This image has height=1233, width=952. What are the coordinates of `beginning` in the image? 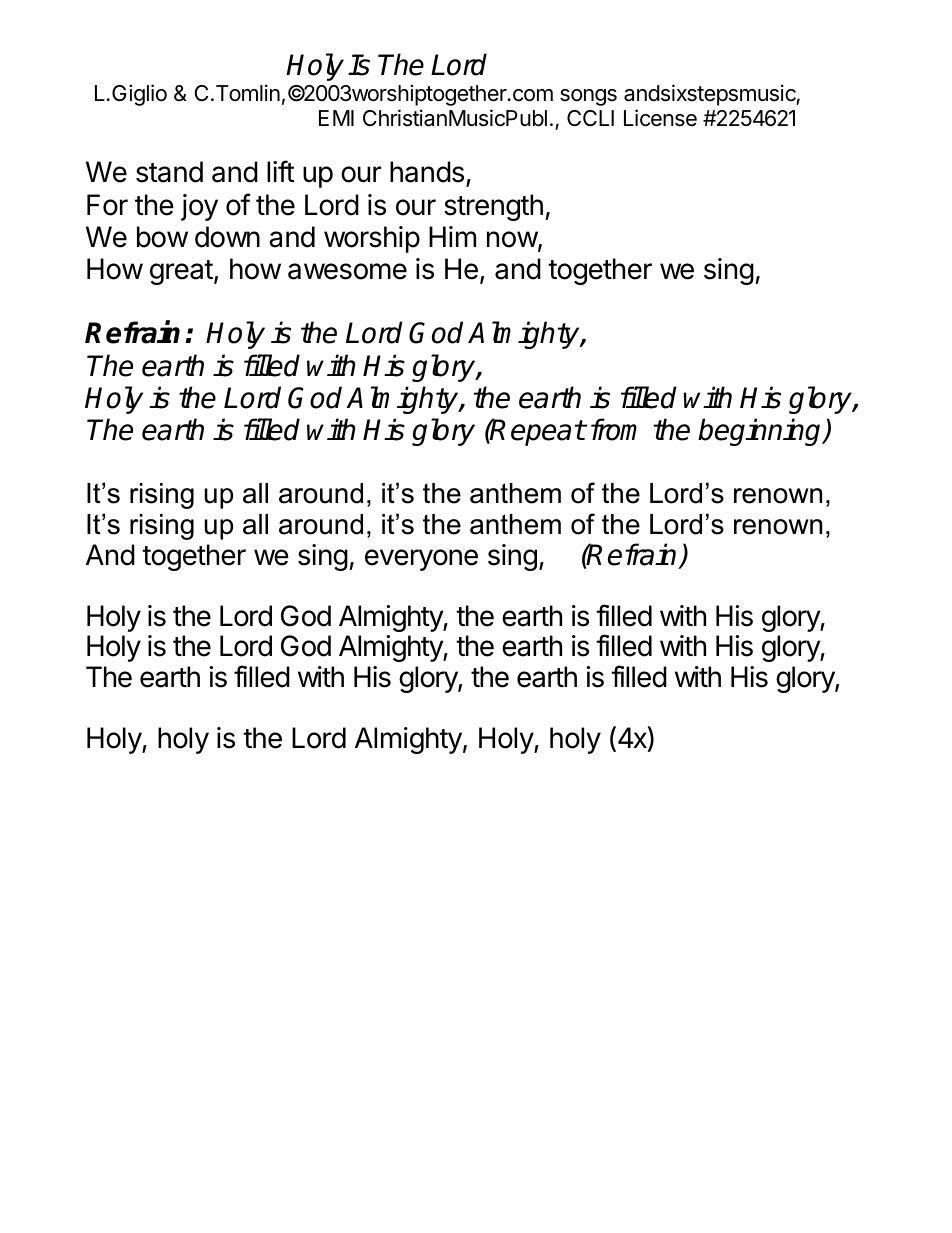 It's located at (761, 432).
